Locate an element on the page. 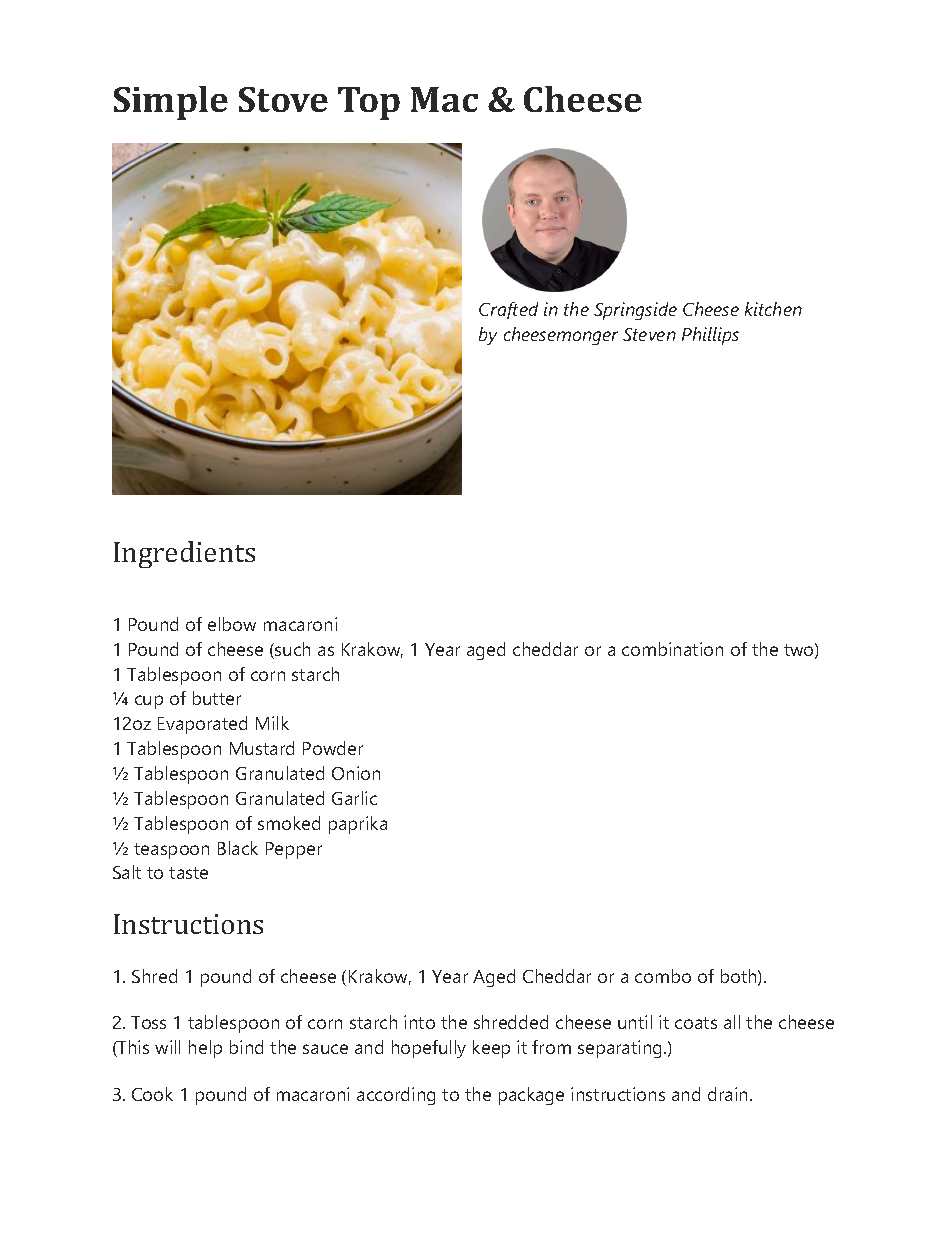 This image has width=952, height=1233. Powder is located at coordinates (333, 748).
